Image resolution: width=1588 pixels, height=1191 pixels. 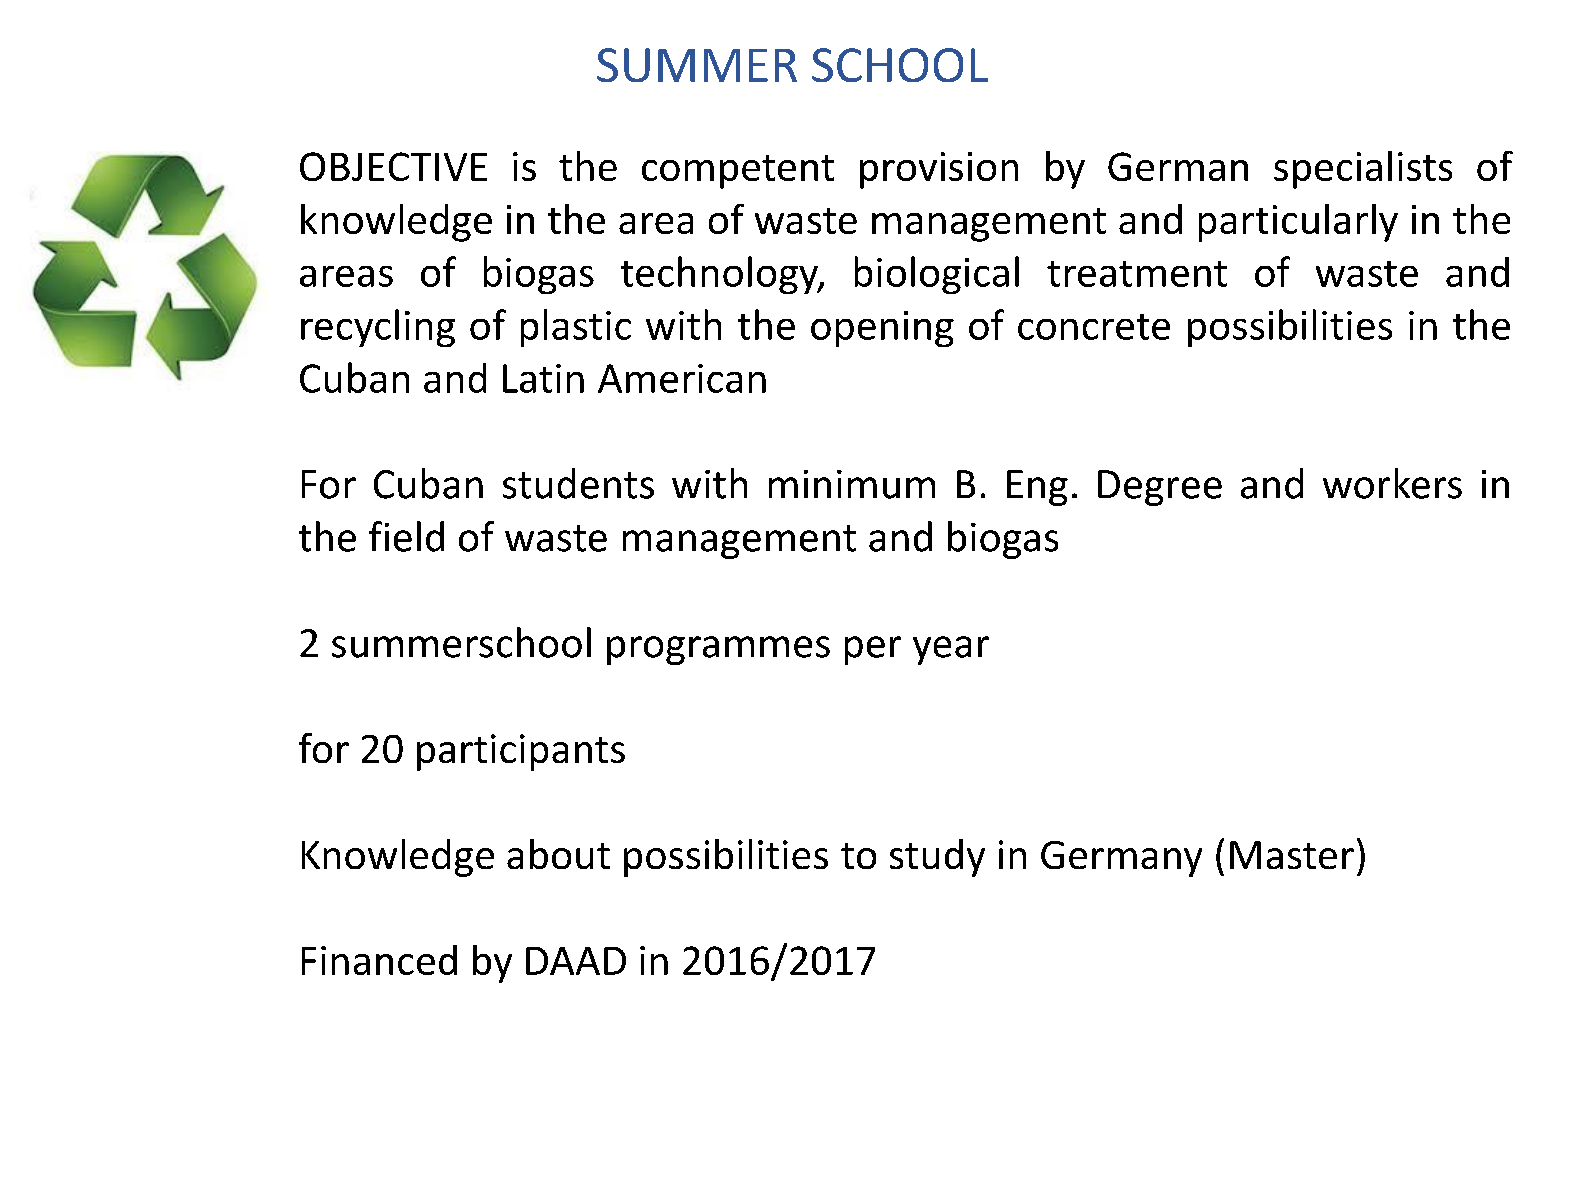 I want to click on provision, so click(x=939, y=170).
